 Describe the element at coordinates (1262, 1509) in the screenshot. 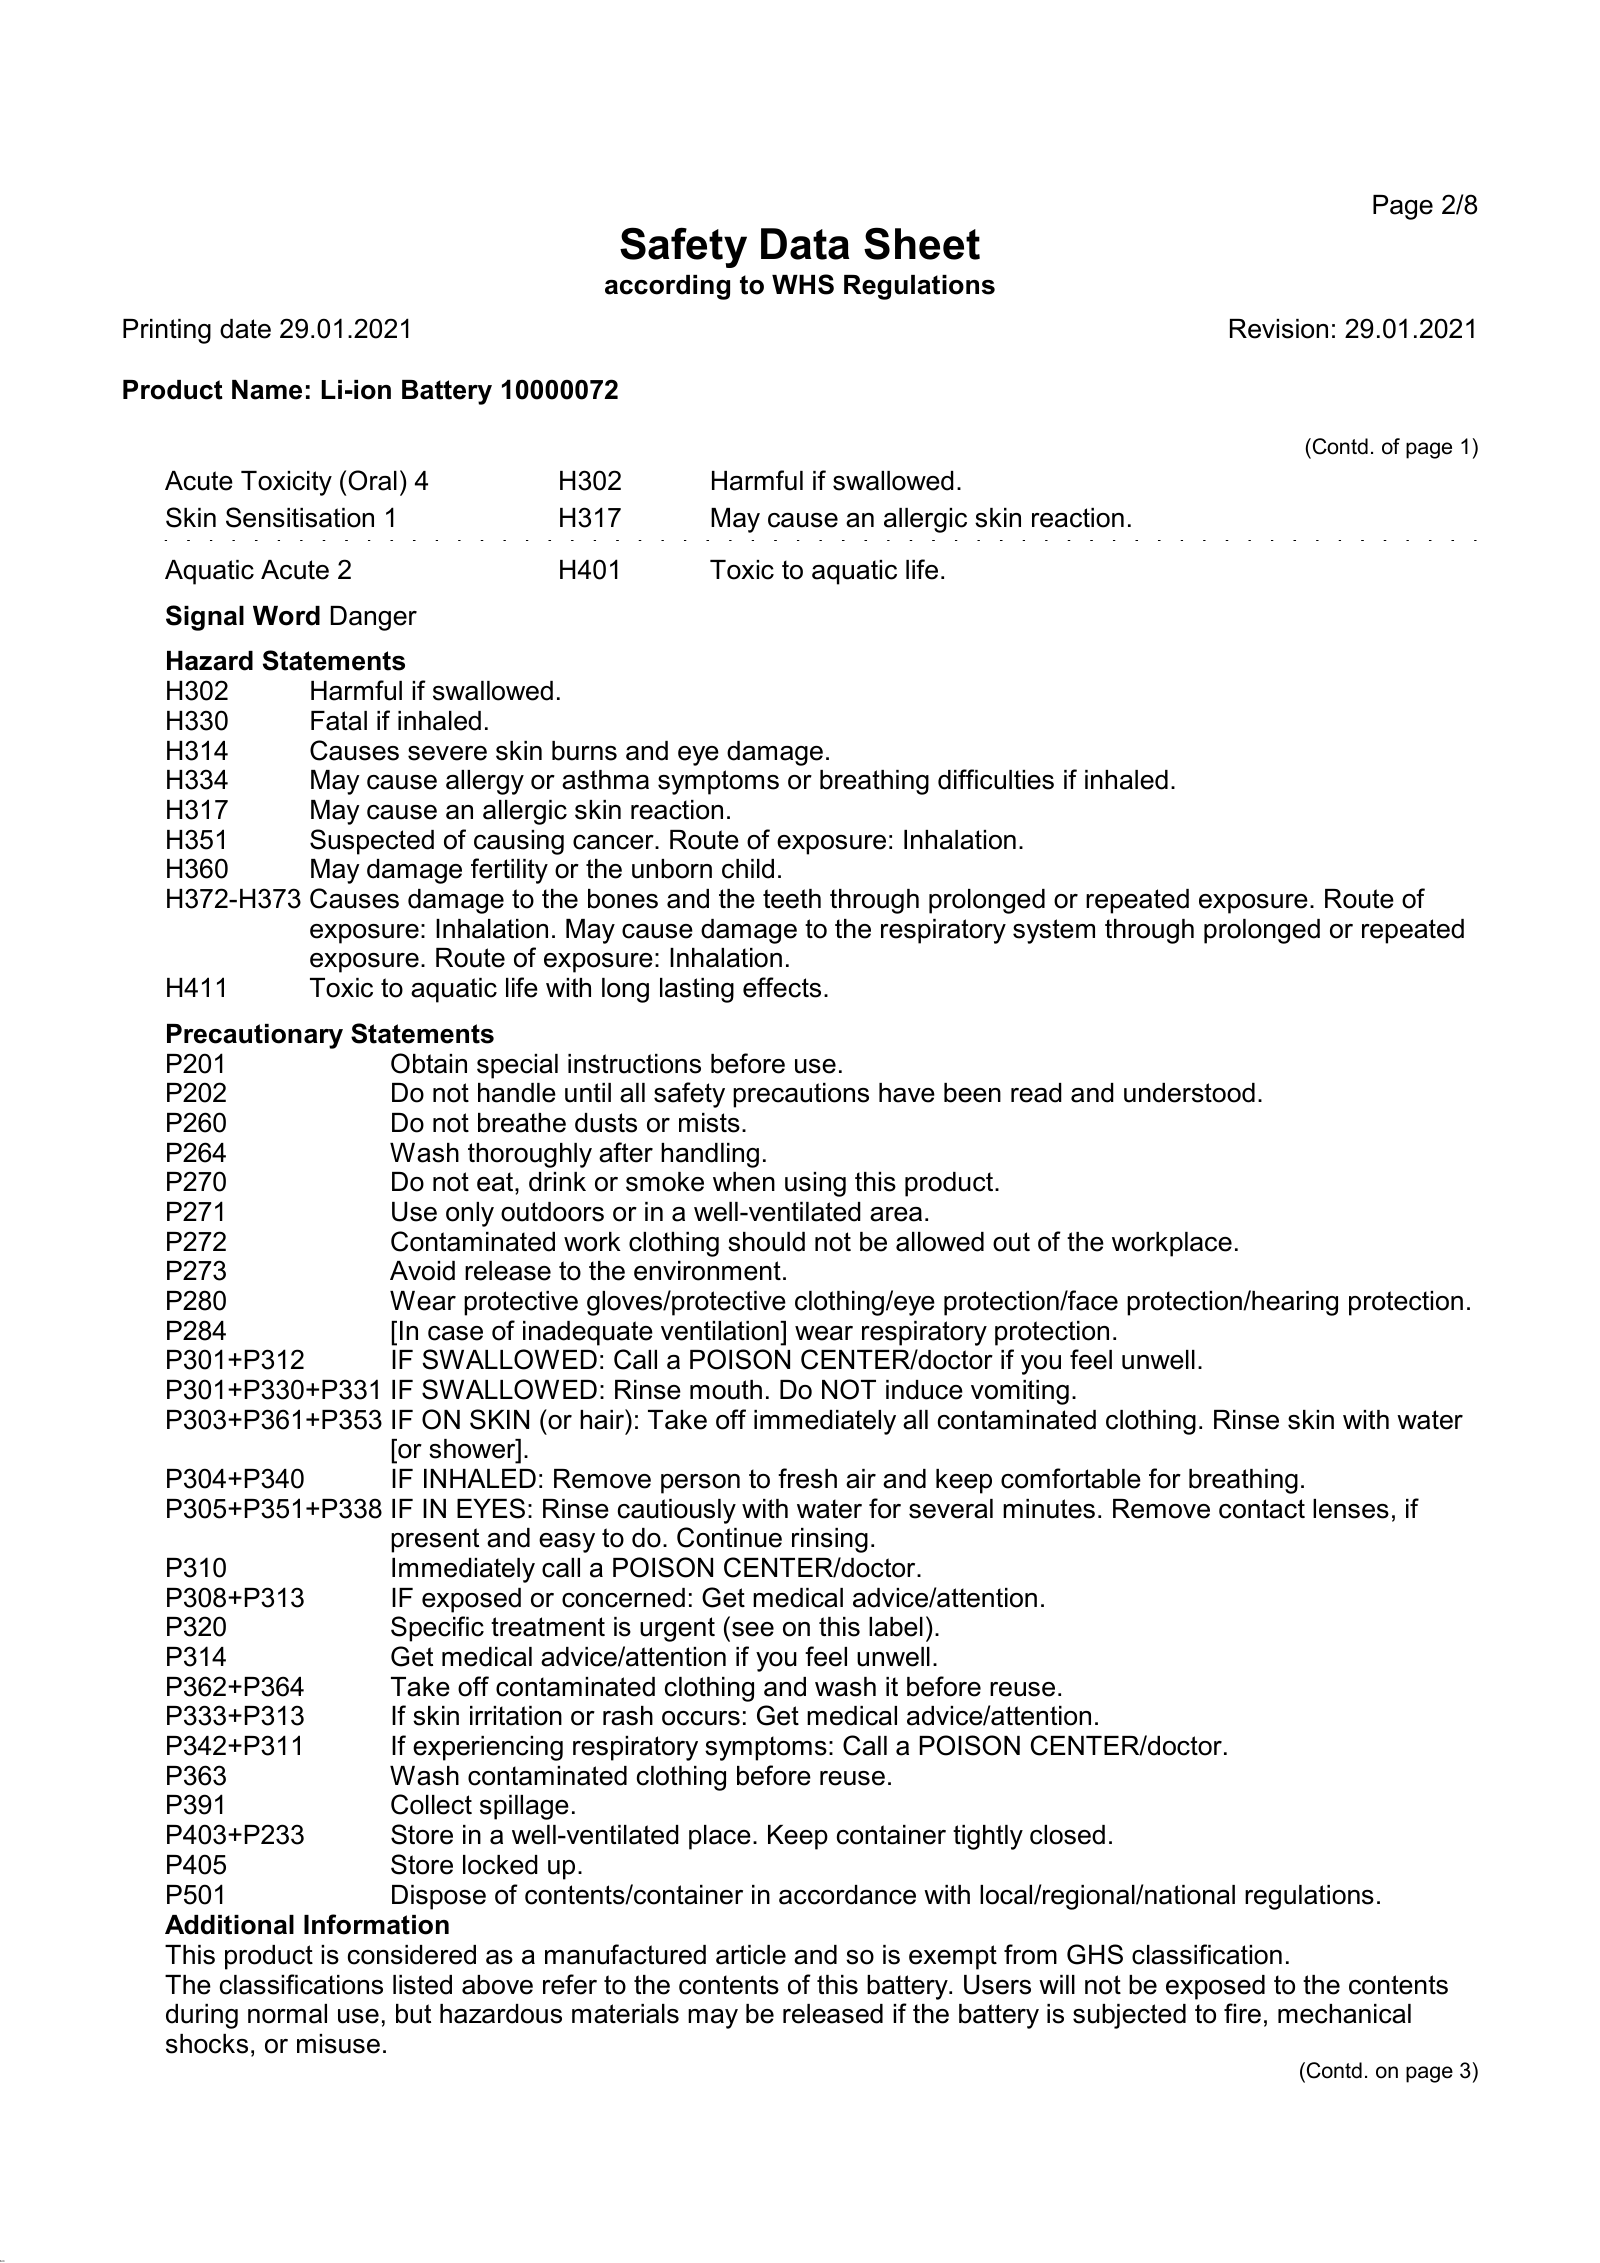

I see `contact` at that location.
